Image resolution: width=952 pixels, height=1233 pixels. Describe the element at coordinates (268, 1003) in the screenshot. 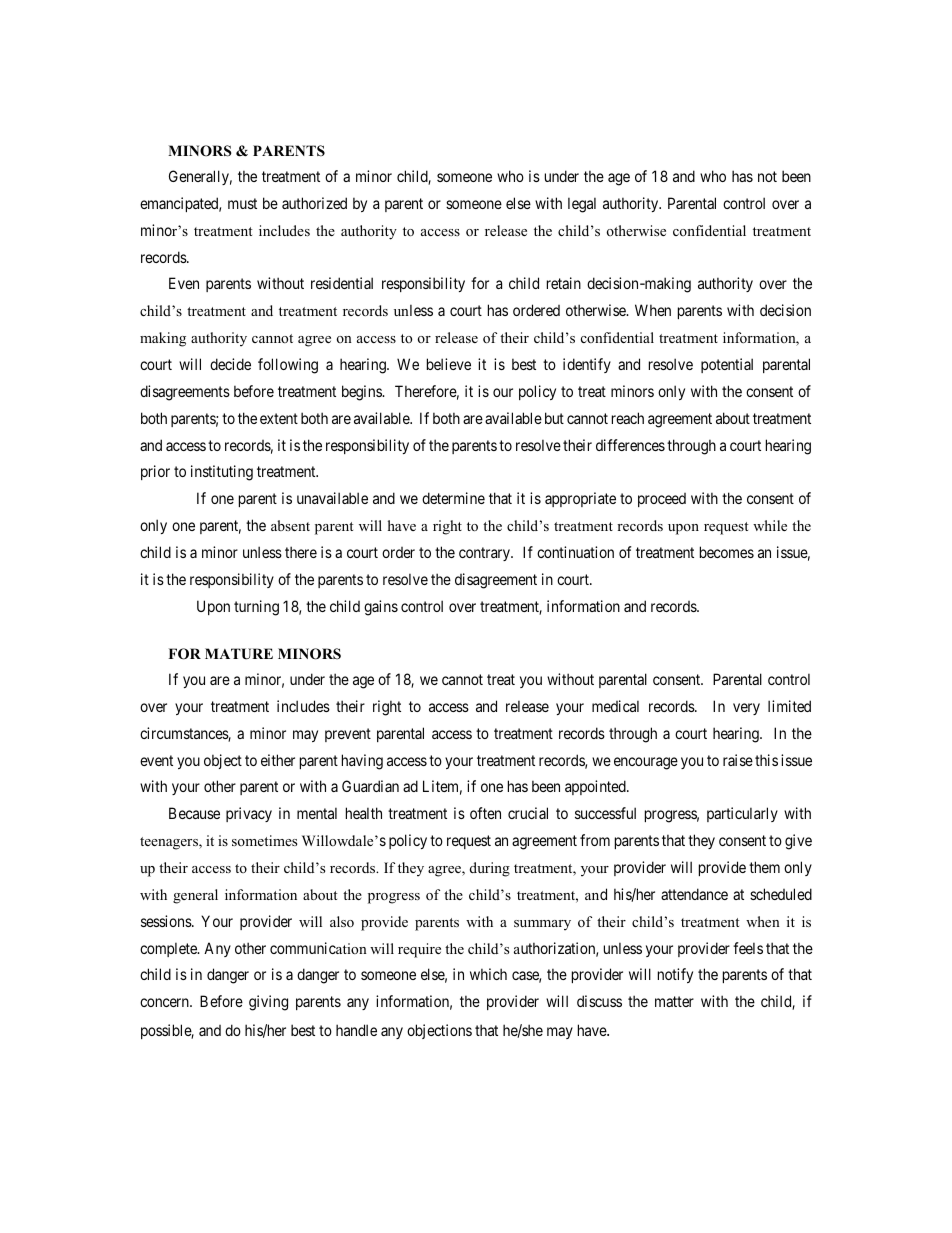

I see `giving` at that location.
